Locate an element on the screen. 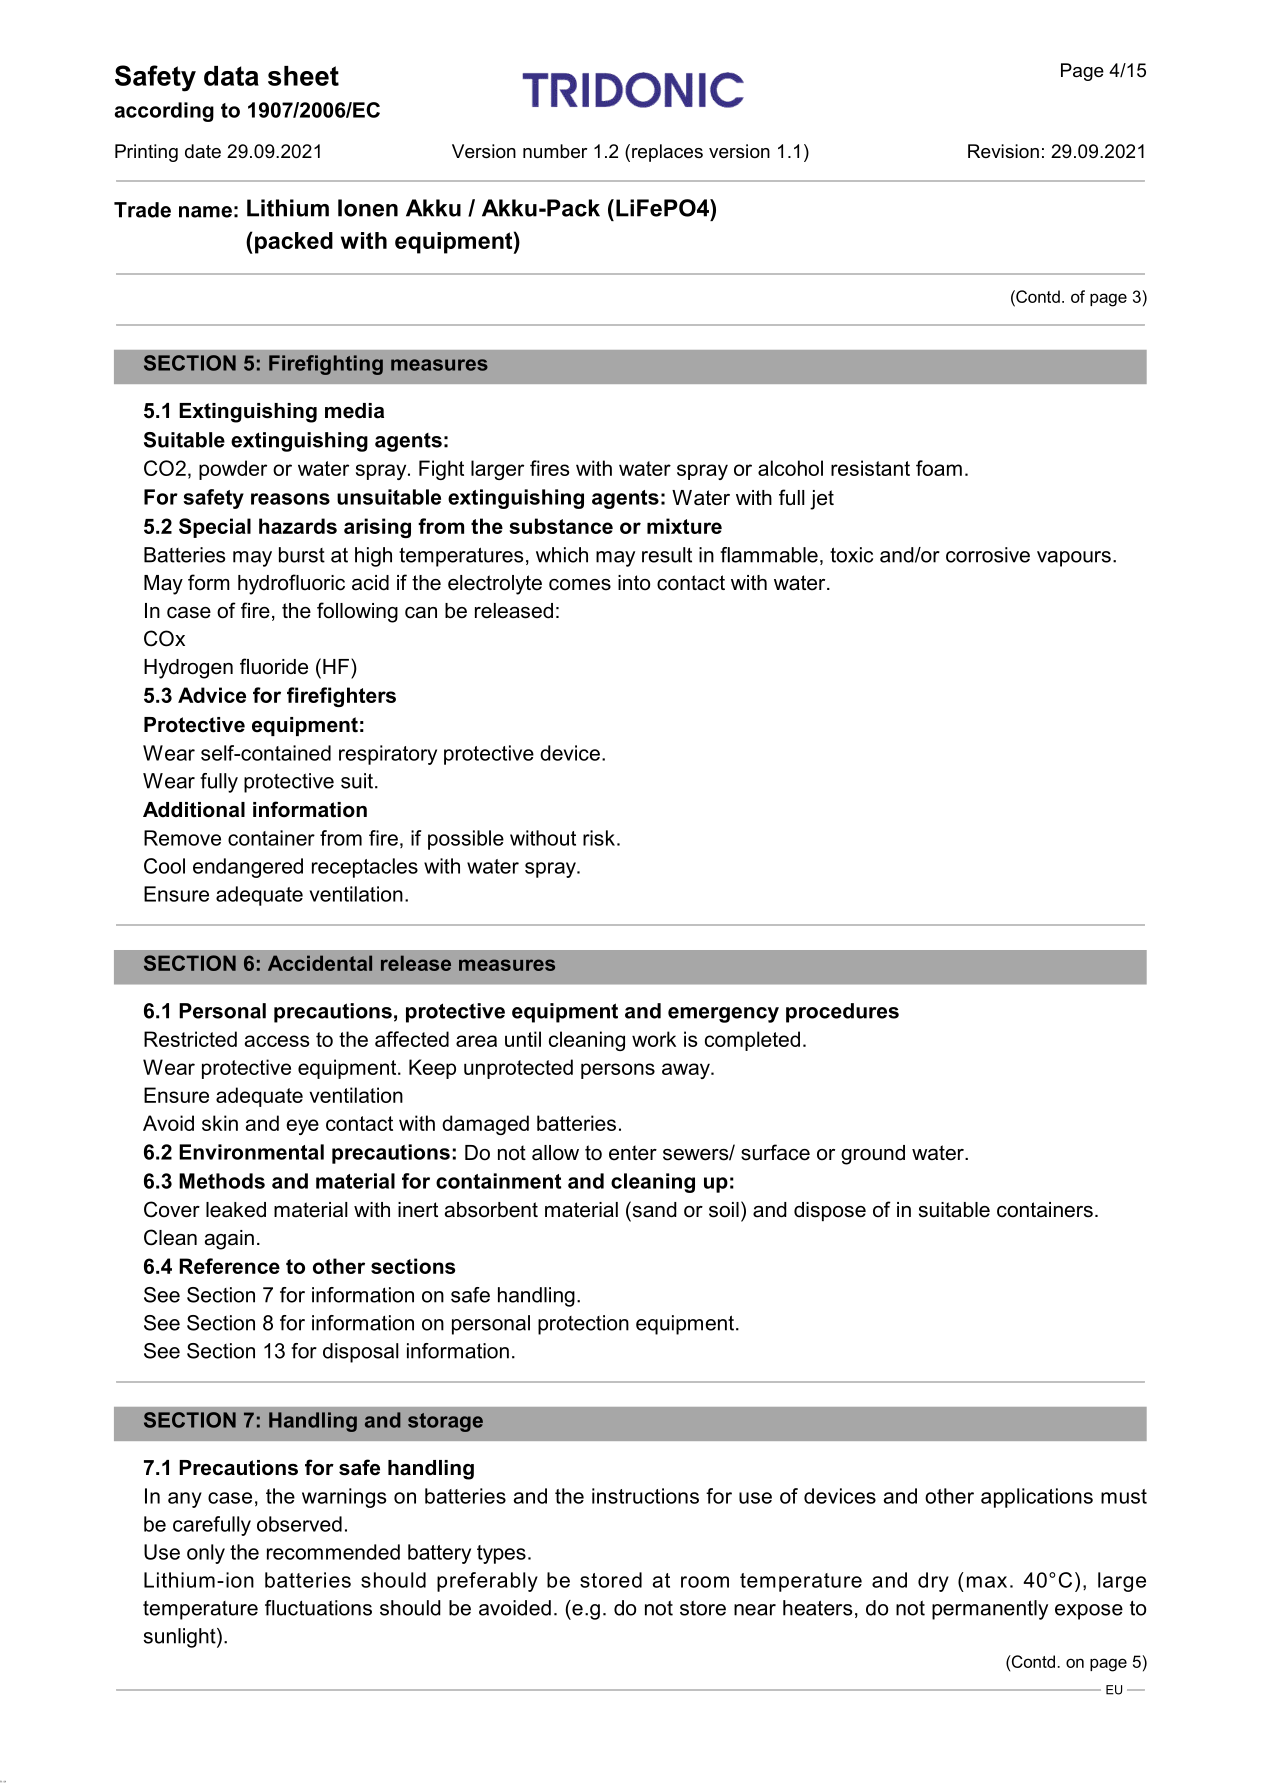 The image size is (1261, 1783). data is located at coordinates (231, 76).
